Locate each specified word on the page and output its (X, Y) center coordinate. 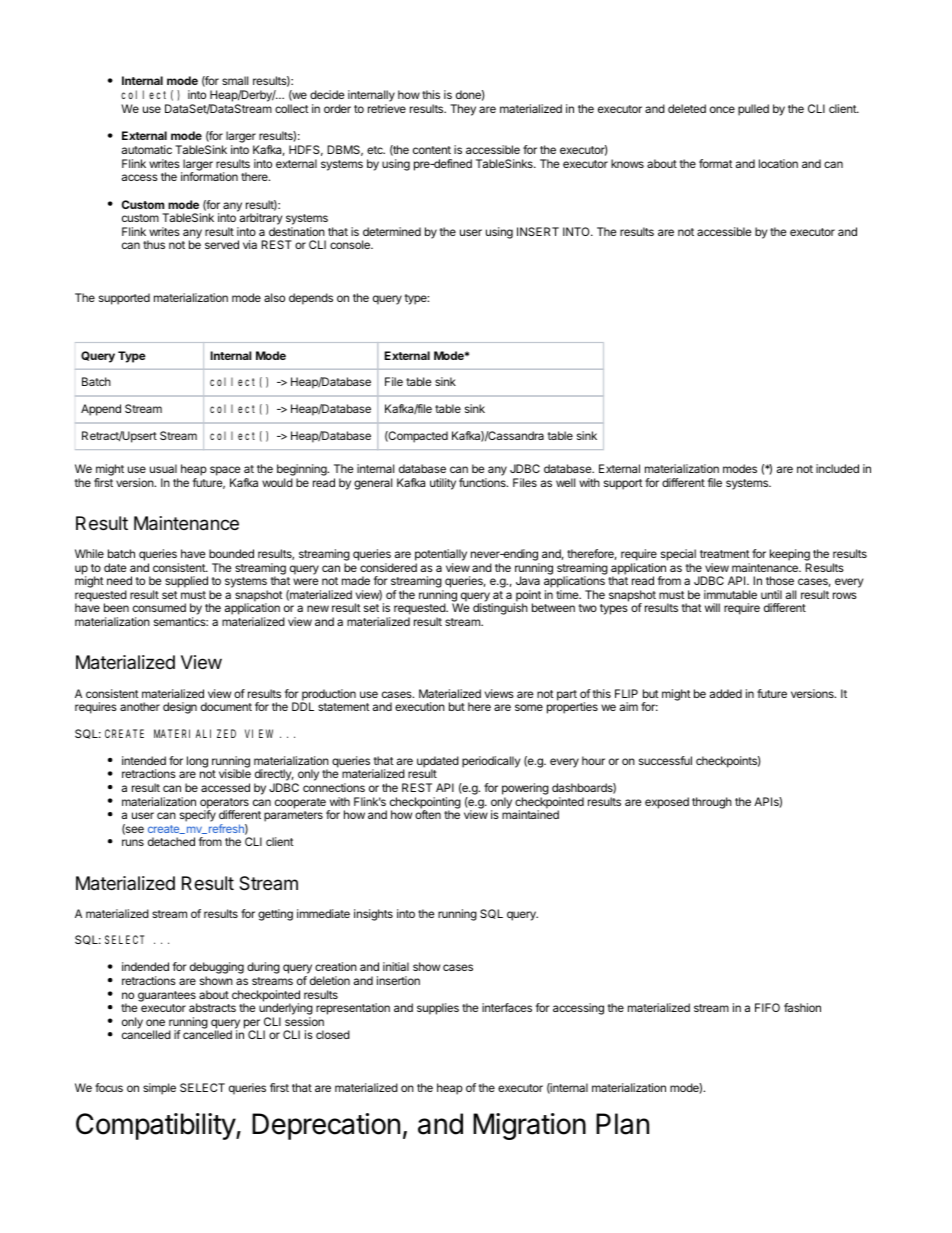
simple (159, 1089)
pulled (753, 110)
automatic (147, 149)
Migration (529, 1126)
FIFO (767, 1007)
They (463, 110)
